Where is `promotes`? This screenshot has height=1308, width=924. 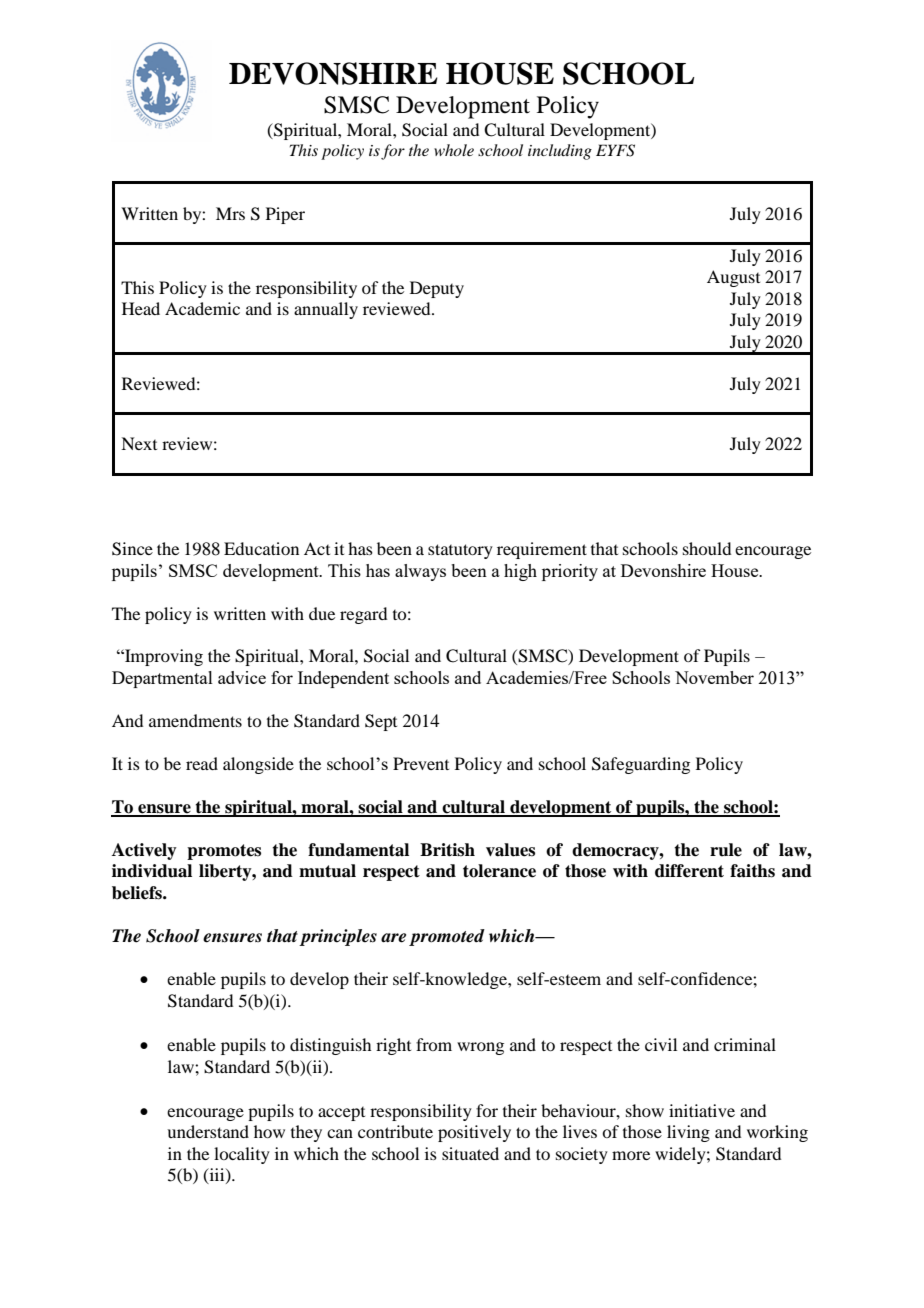
promotes is located at coordinates (224, 852).
